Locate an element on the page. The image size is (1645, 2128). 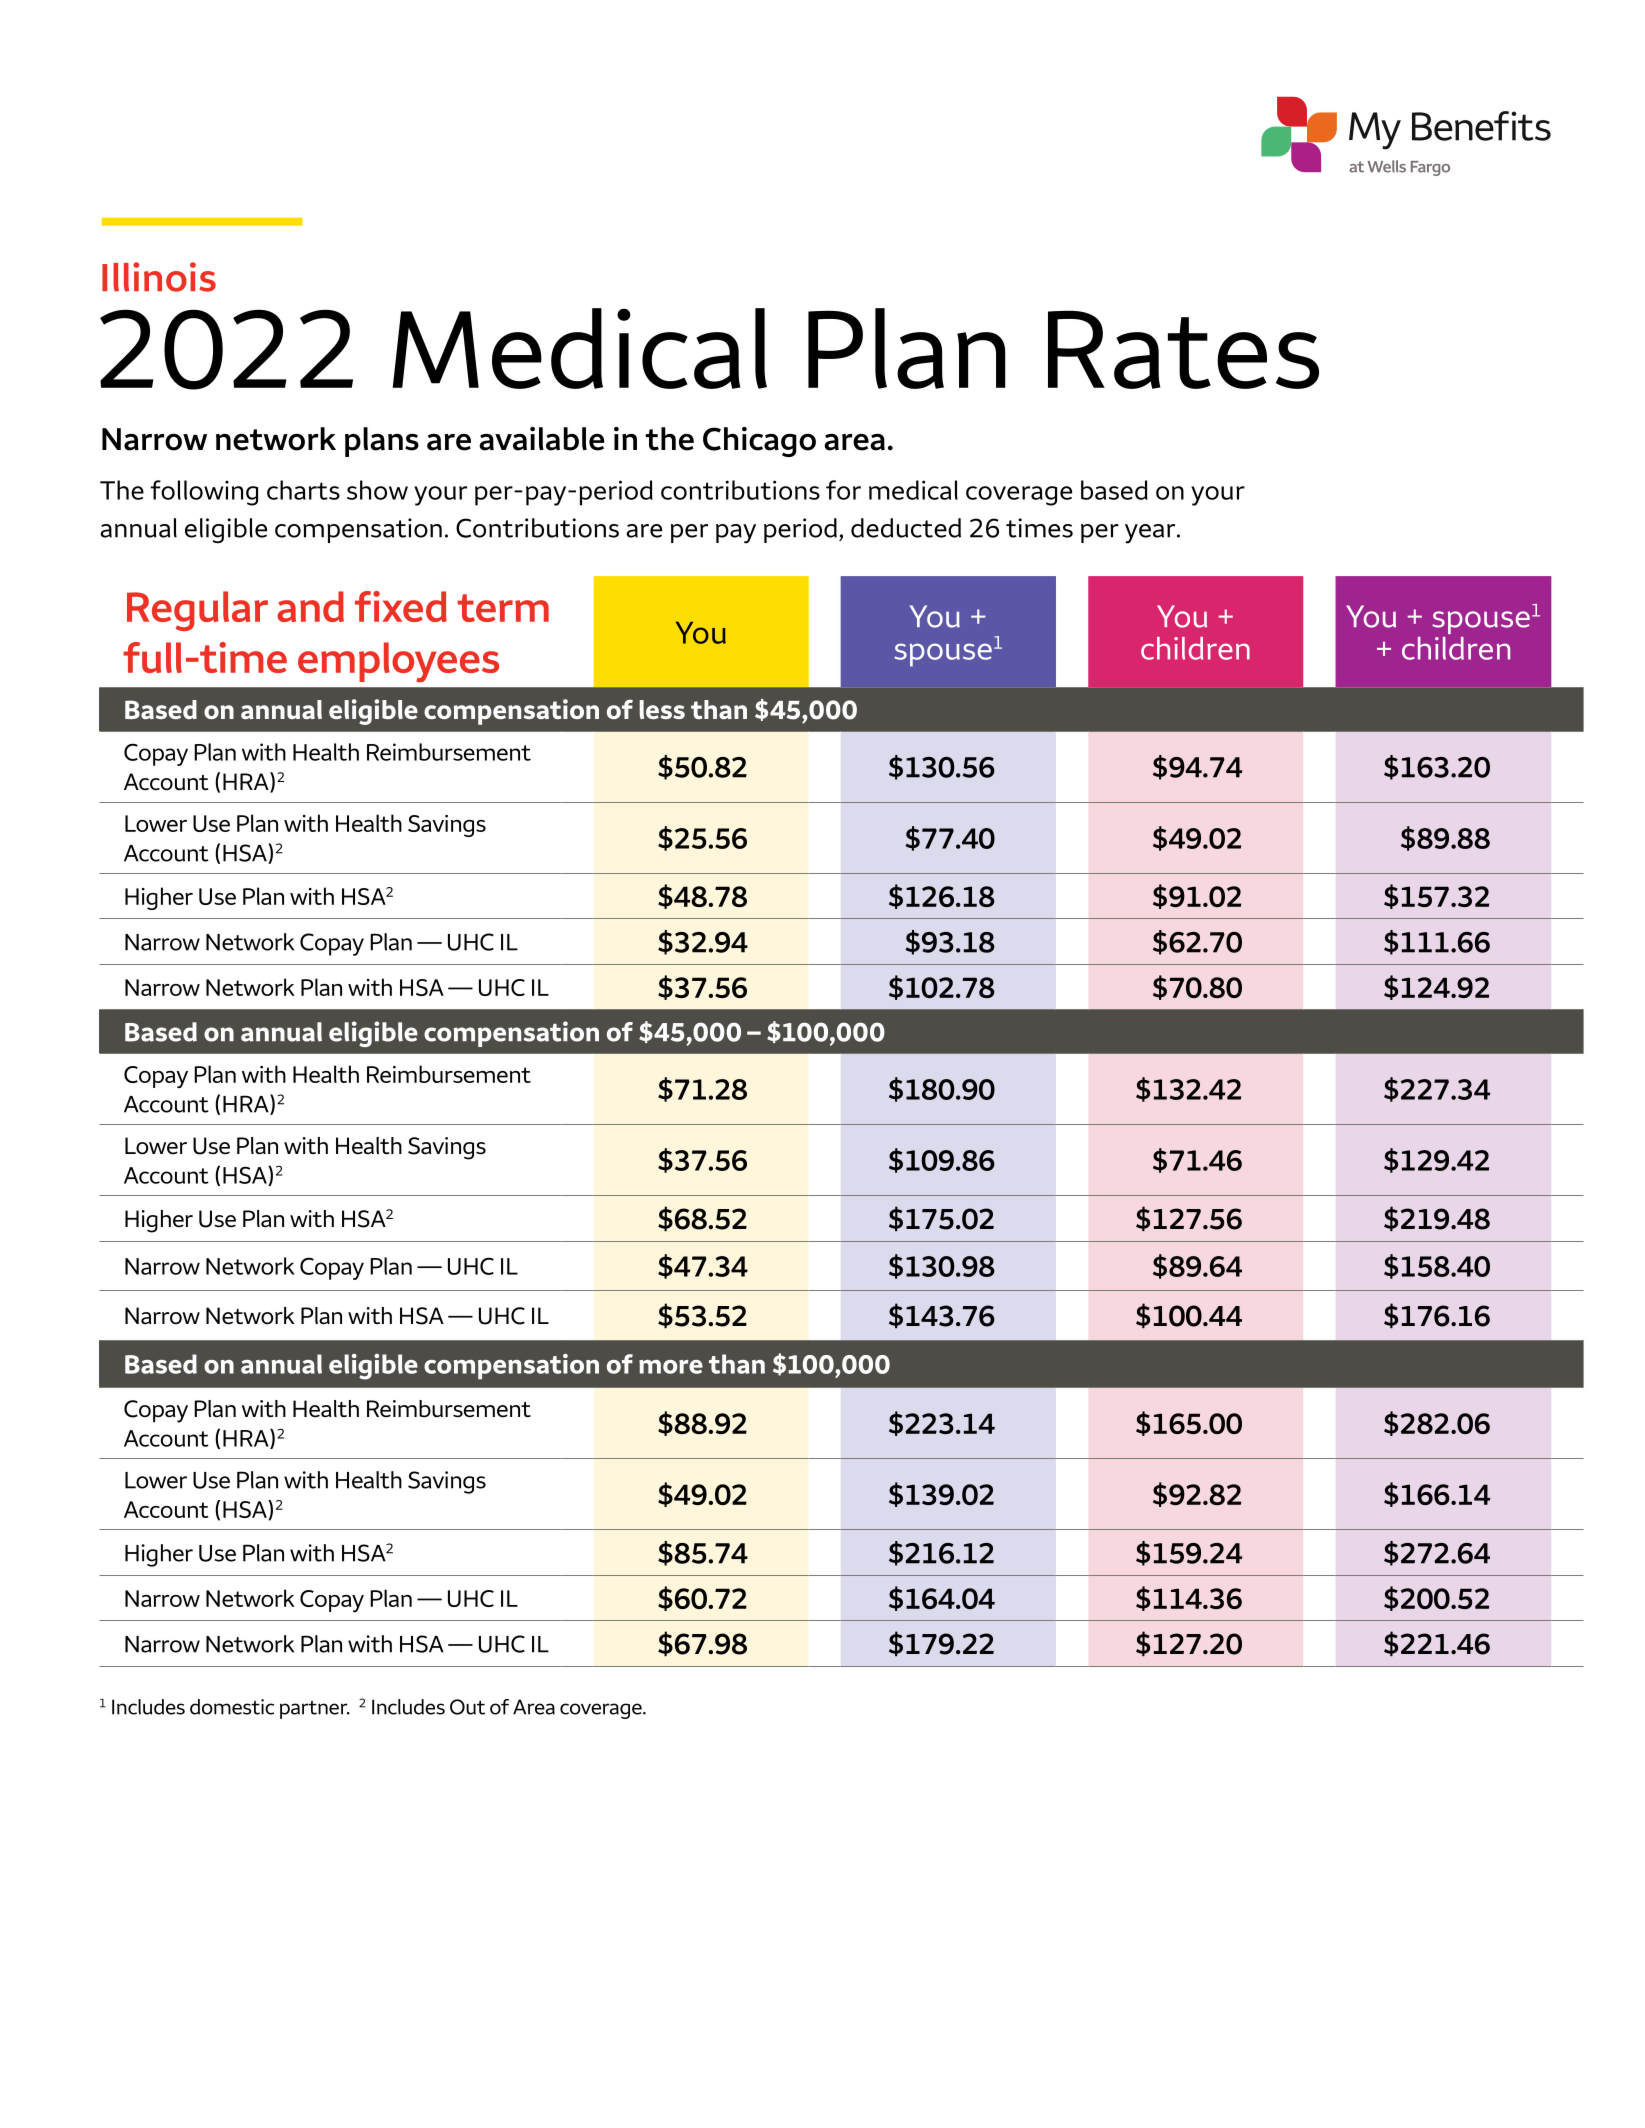
Rates is located at coordinates (1183, 349).
